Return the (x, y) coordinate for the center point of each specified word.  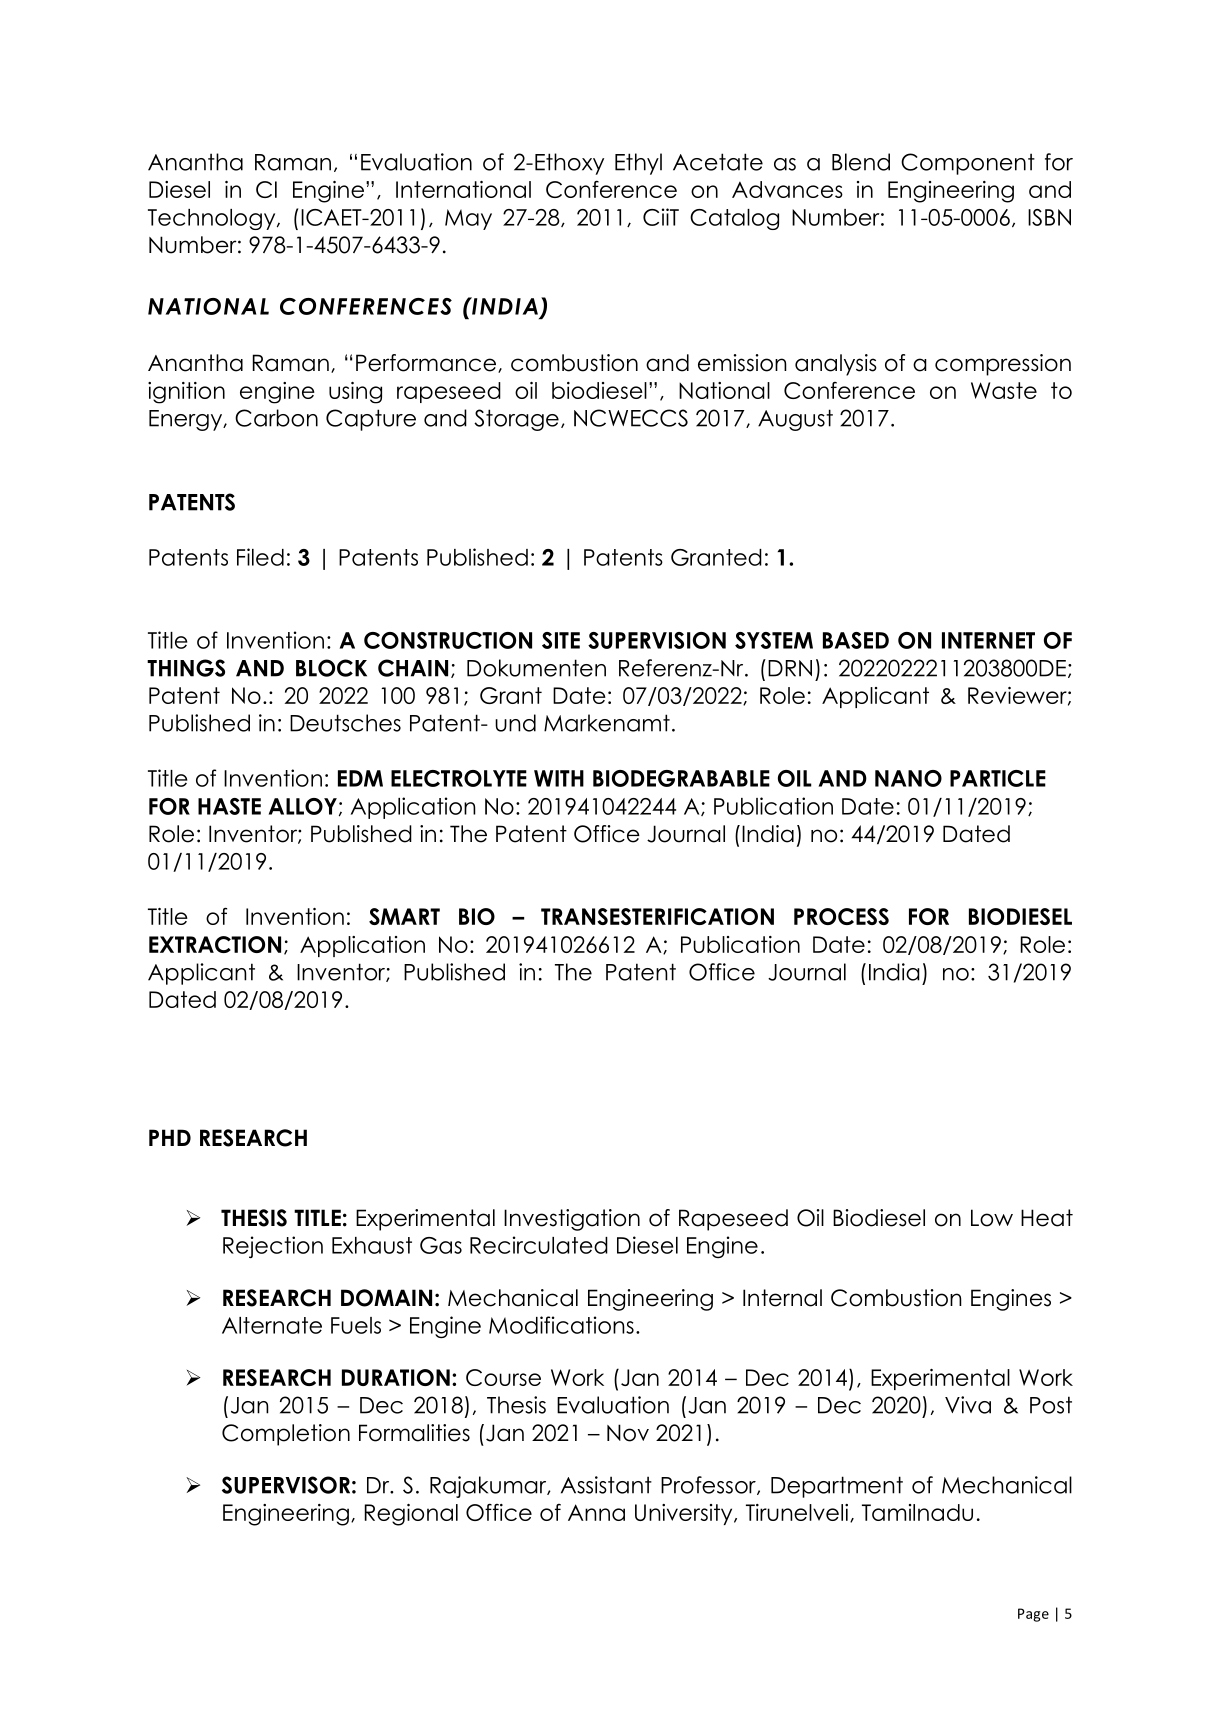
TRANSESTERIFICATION (657, 916)
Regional (411, 1515)
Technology (213, 219)
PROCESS (841, 916)
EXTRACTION (215, 944)
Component (968, 164)
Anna (596, 1512)
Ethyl (638, 164)
